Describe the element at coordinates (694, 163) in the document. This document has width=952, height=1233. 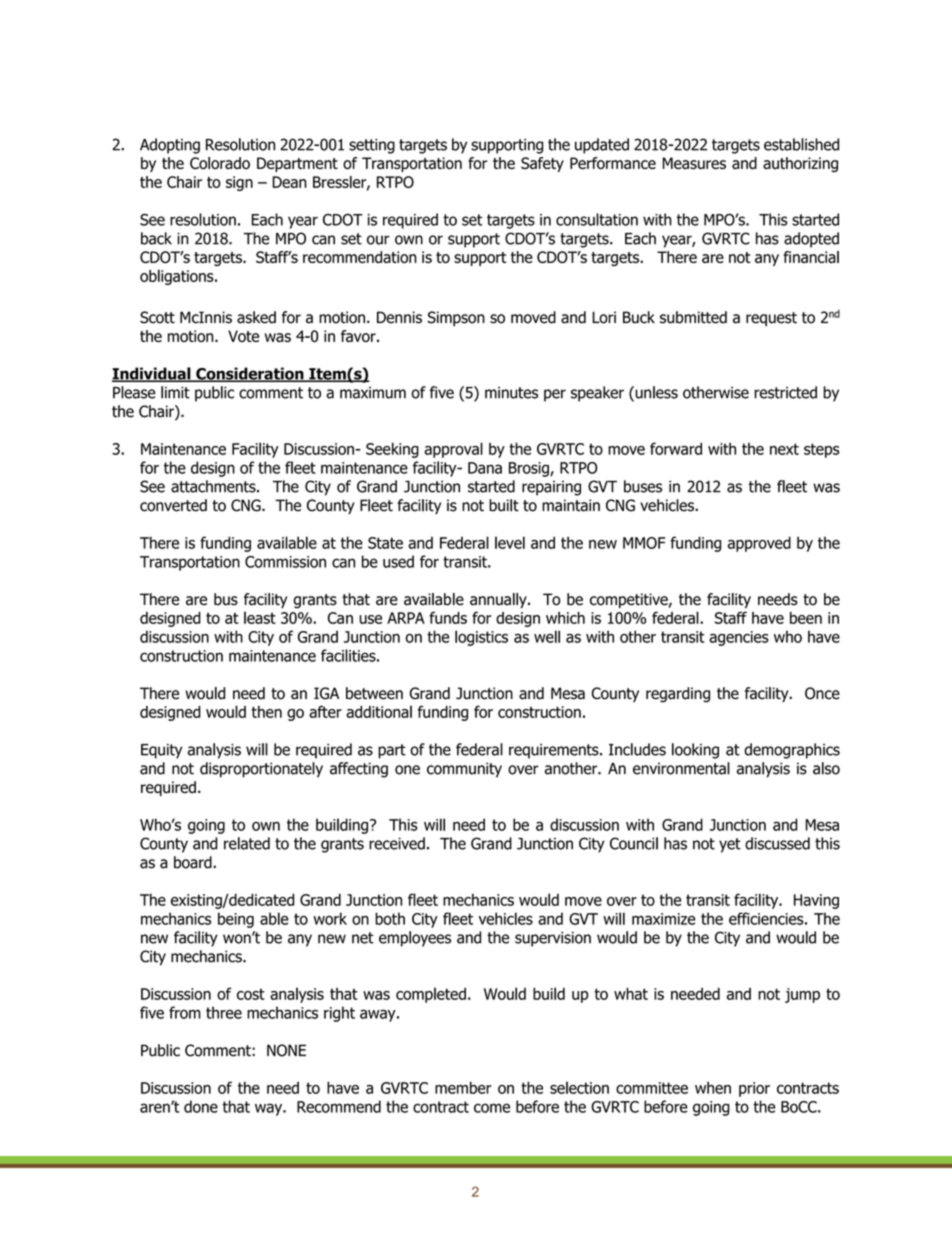
I see `Measures` at that location.
